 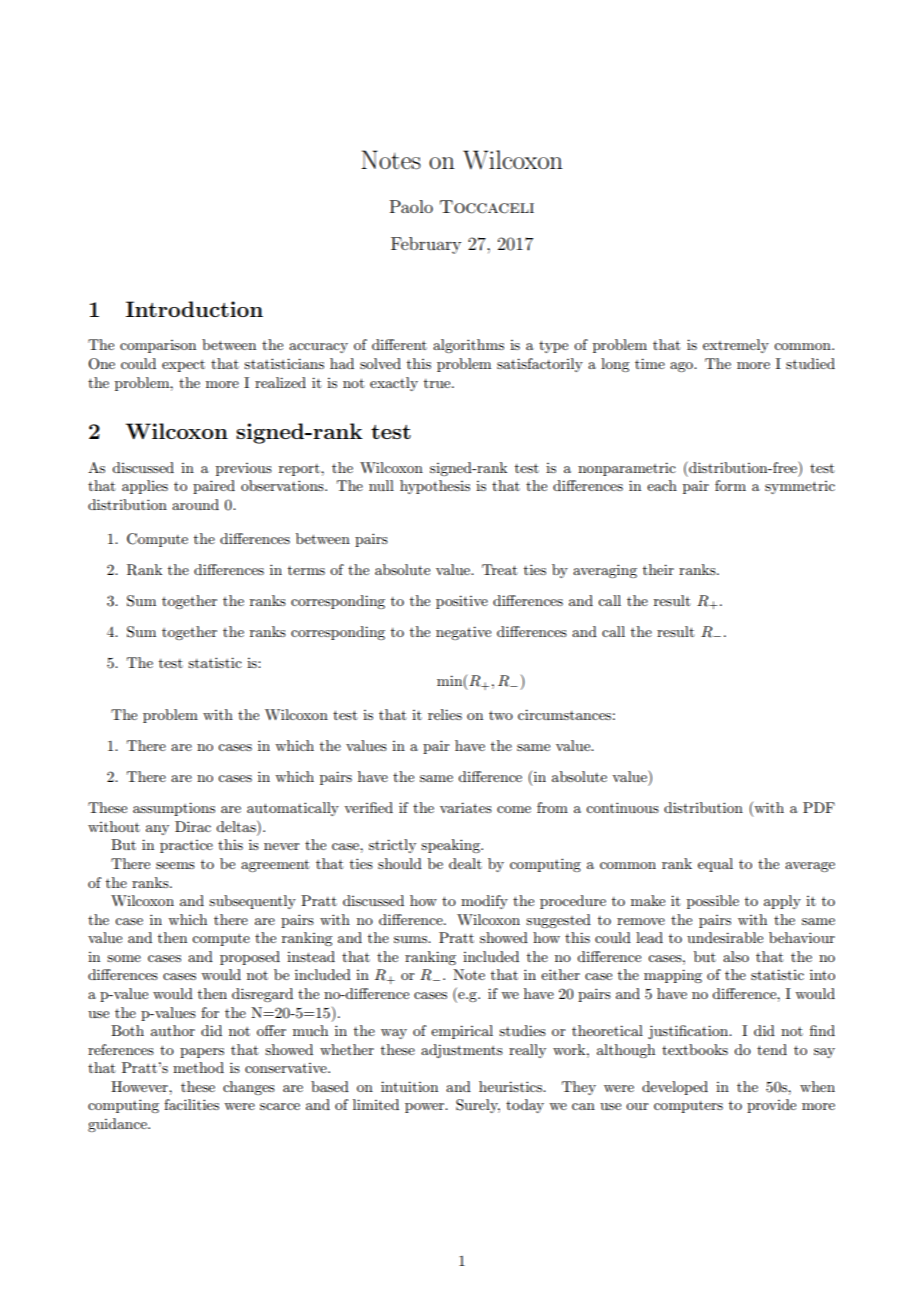 What do you see at coordinates (183, 366) in the screenshot?
I see `expect` at bounding box center [183, 366].
